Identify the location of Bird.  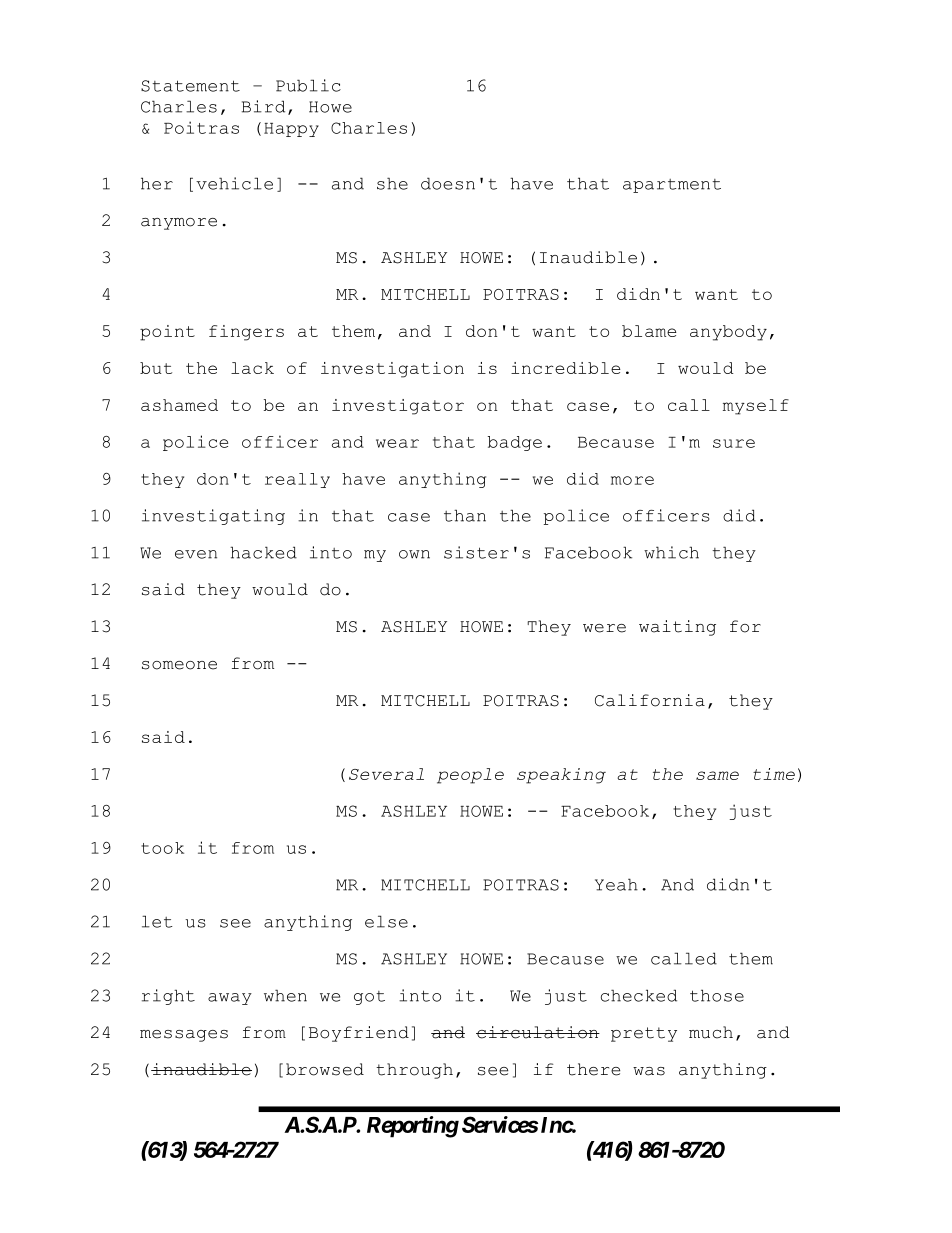
(263, 106).
